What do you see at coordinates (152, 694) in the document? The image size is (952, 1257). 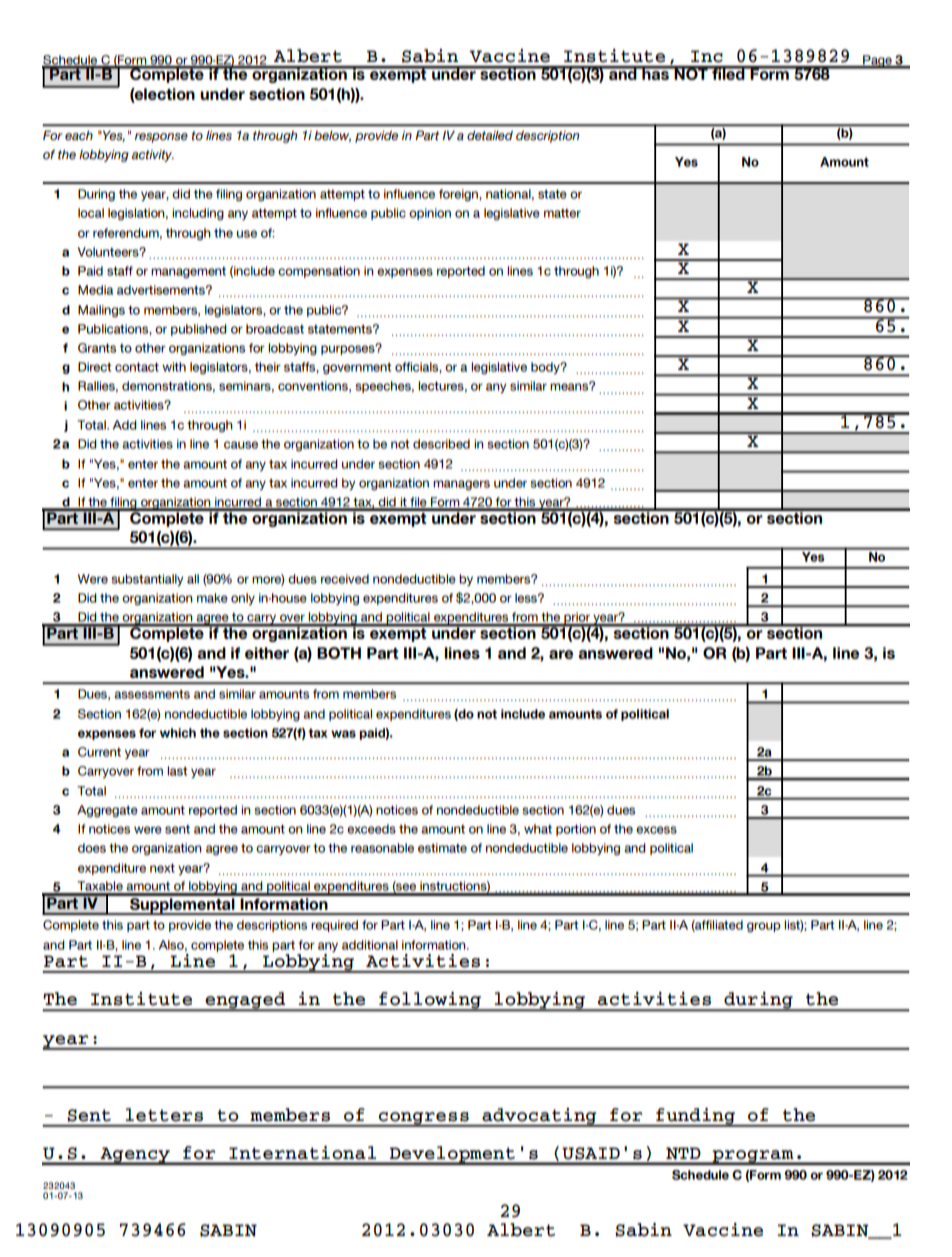 I see `assessments` at bounding box center [152, 694].
